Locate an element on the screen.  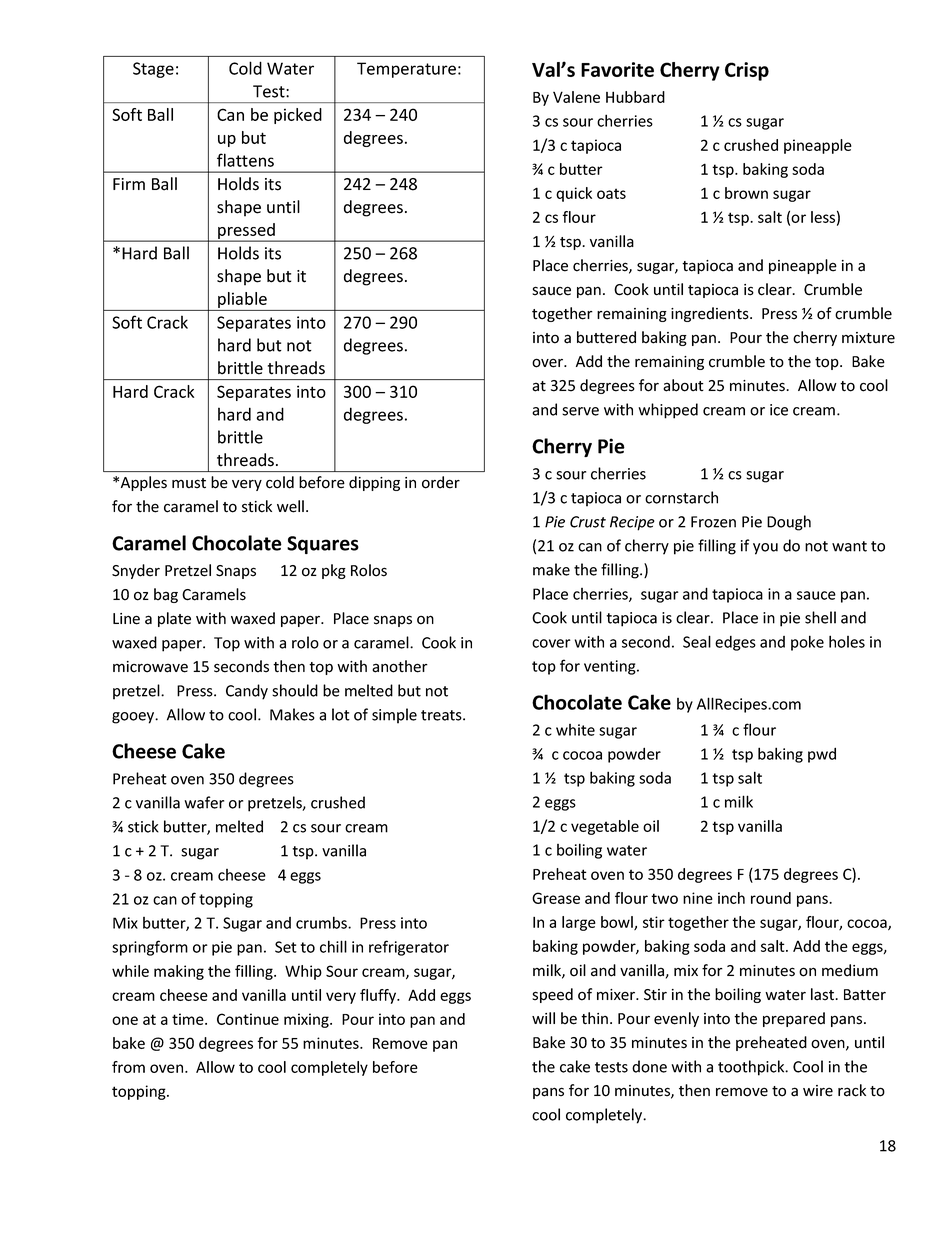
will is located at coordinates (543, 1018).
